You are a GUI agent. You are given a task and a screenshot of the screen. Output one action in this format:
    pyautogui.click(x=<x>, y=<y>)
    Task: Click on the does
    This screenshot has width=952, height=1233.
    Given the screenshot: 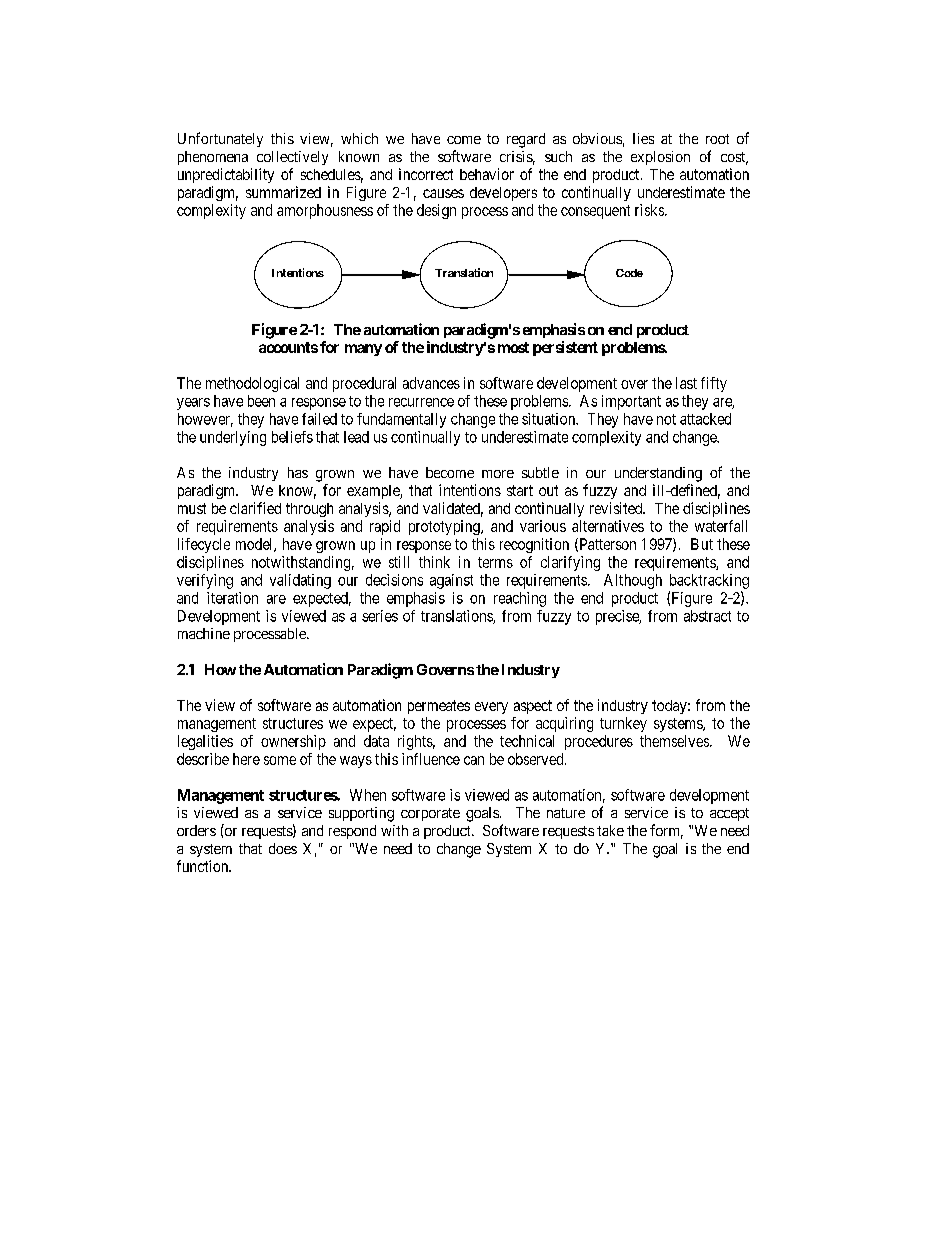 What is the action you would take?
    pyautogui.click(x=283, y=848)
